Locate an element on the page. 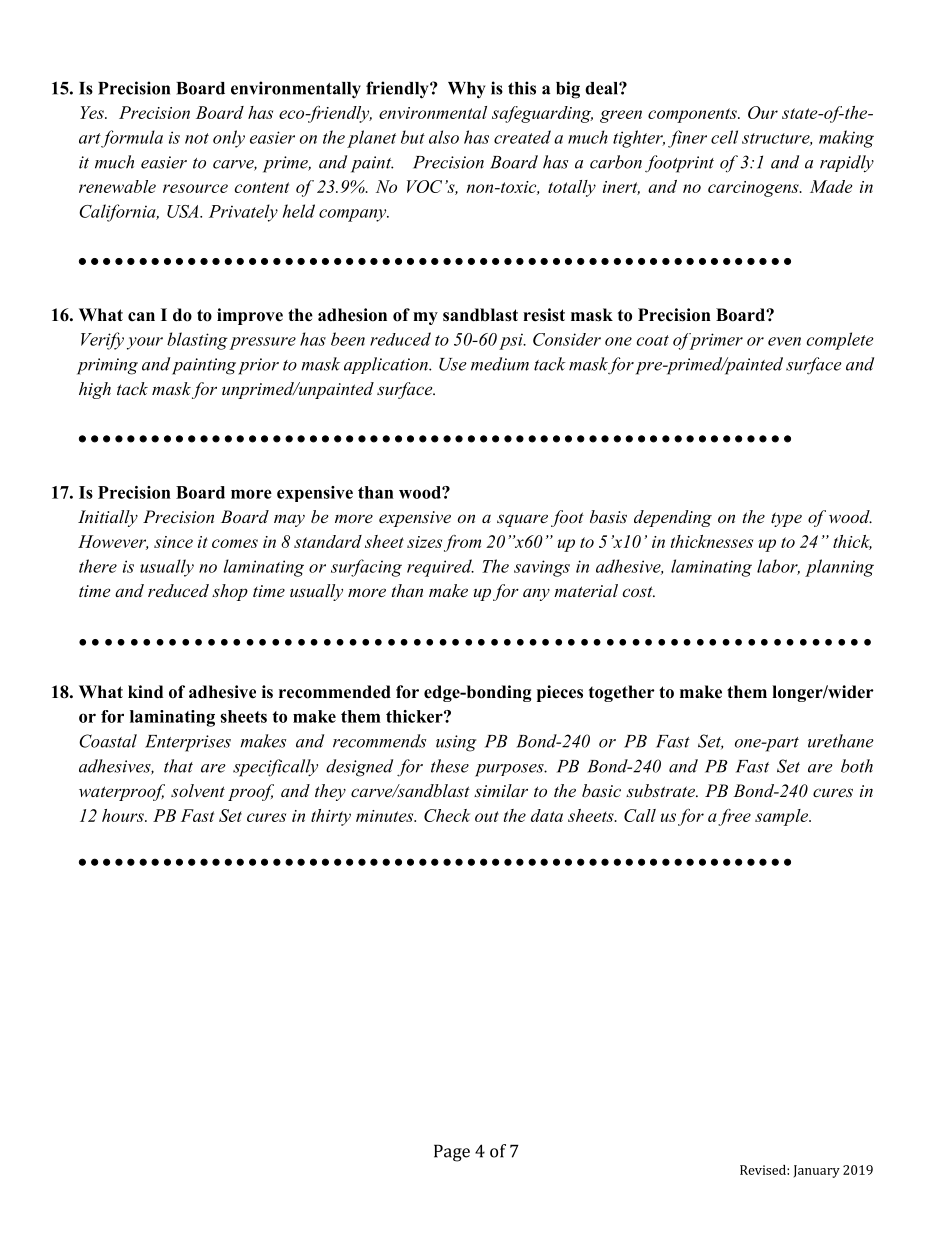  hours is located at coordinates (124, 815).
